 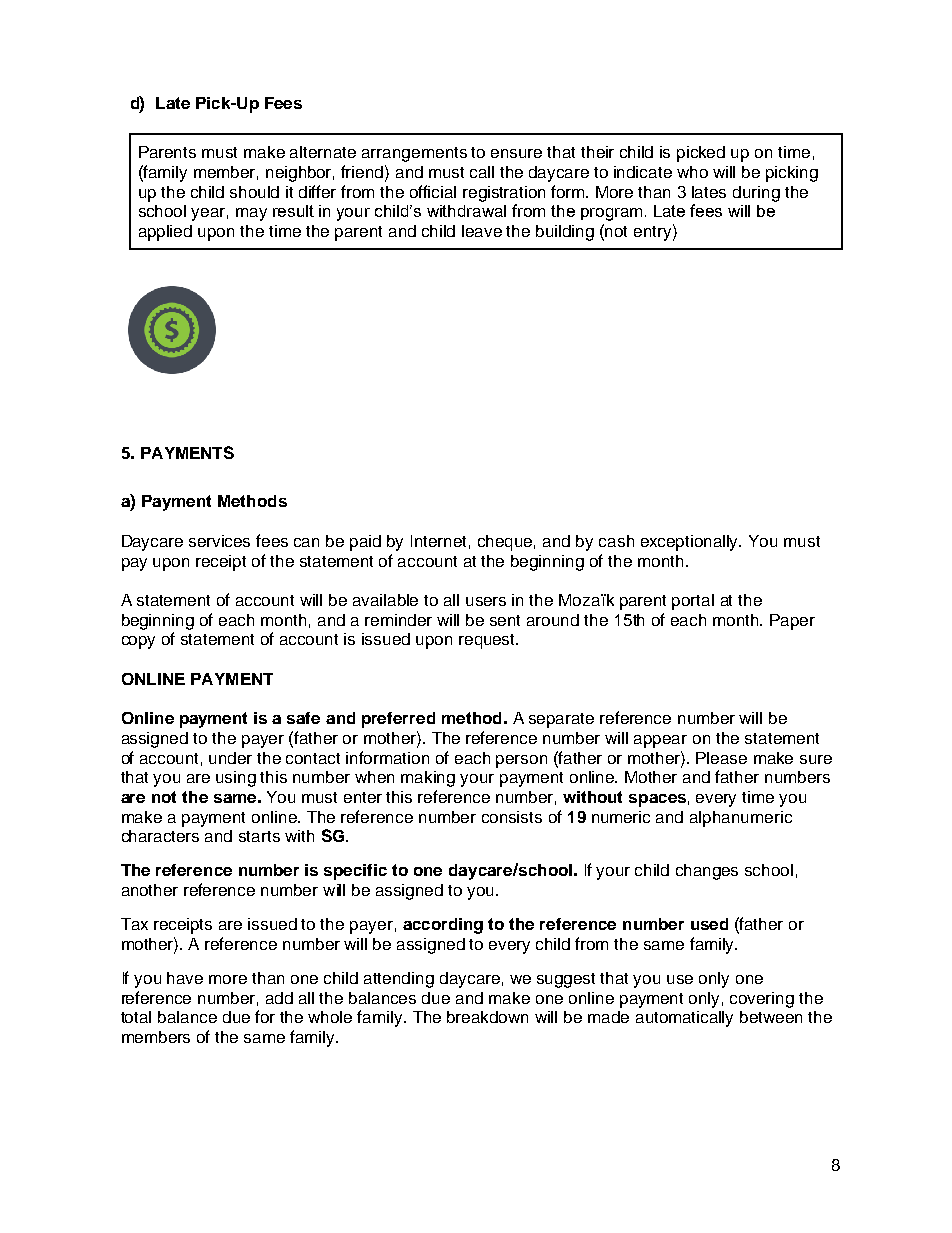 I want to click on services, so click(x=219, y=541).
